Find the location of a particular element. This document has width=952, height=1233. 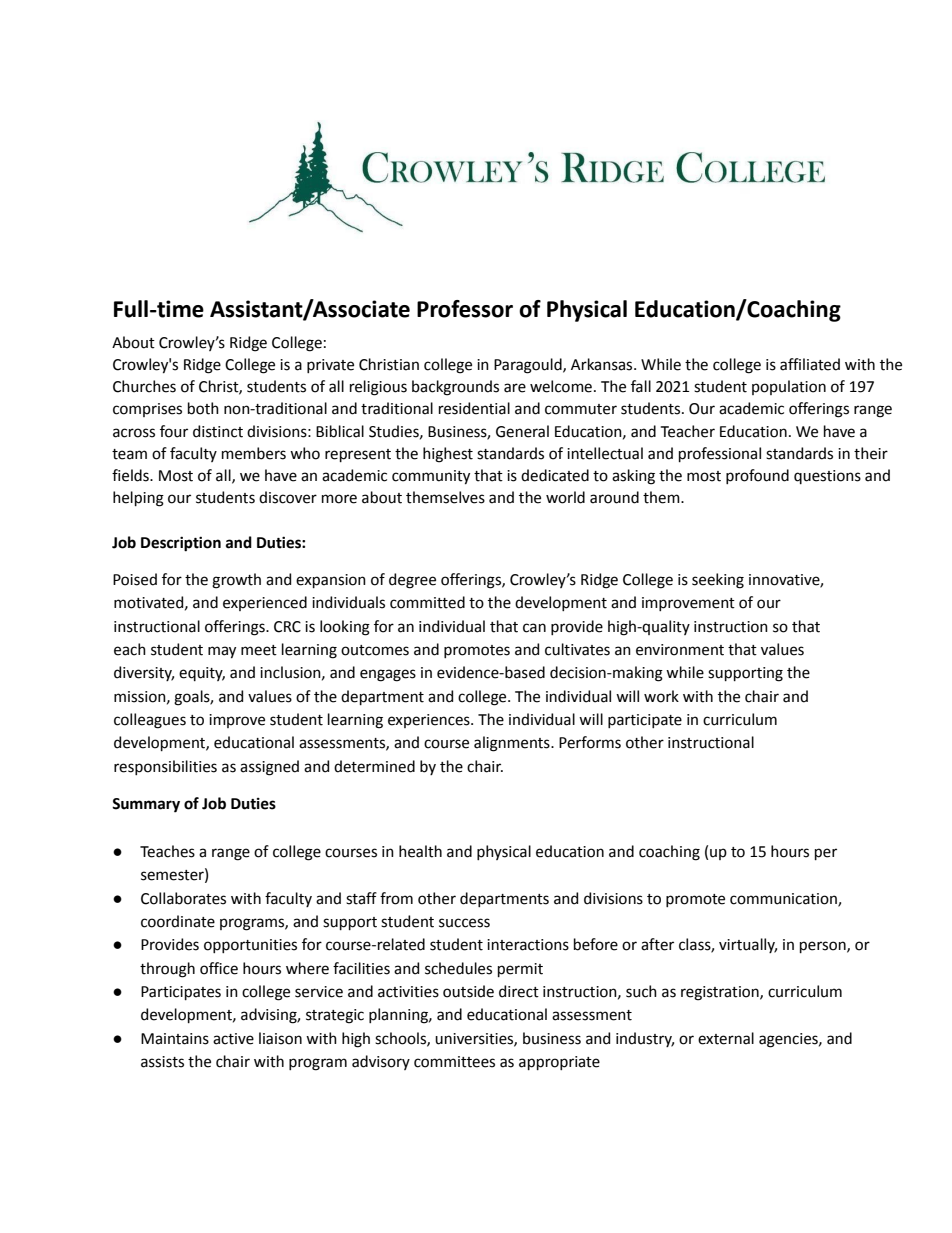

alignments is located at coordinates (513, 744).
